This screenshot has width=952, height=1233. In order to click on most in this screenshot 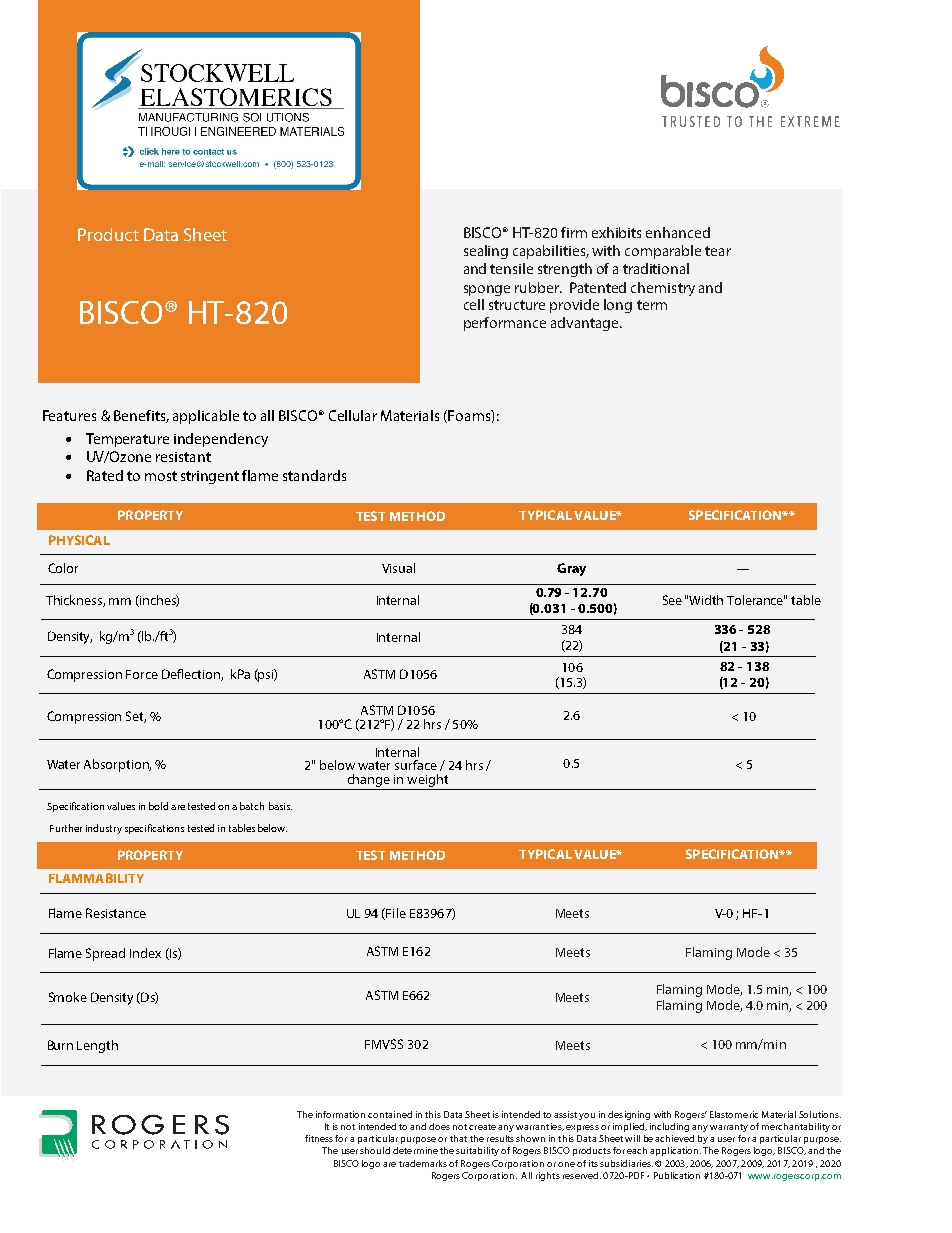, I will do `click(161, 476)`.
